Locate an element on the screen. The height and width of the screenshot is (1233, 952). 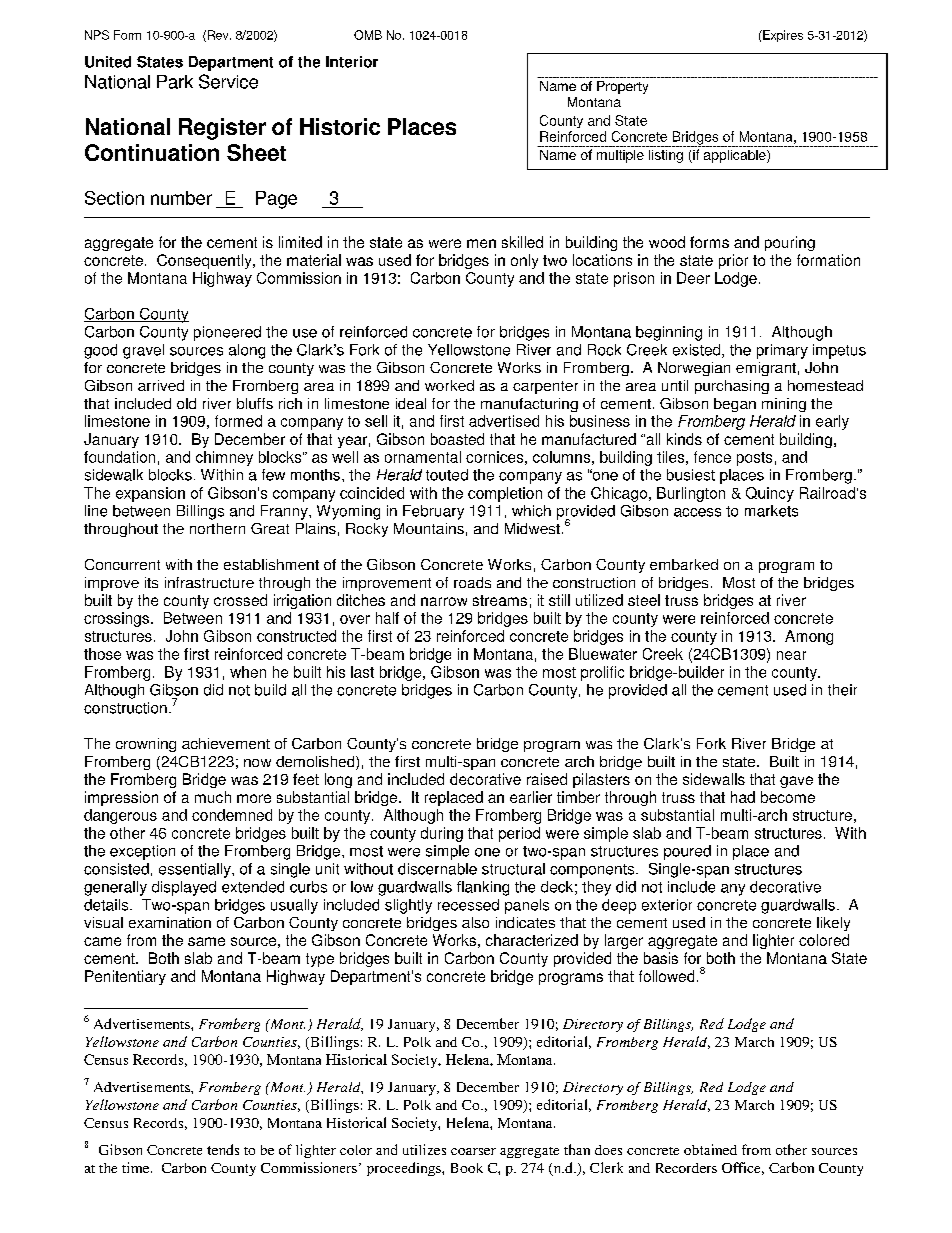
had is located at coordinates (743, 797).
